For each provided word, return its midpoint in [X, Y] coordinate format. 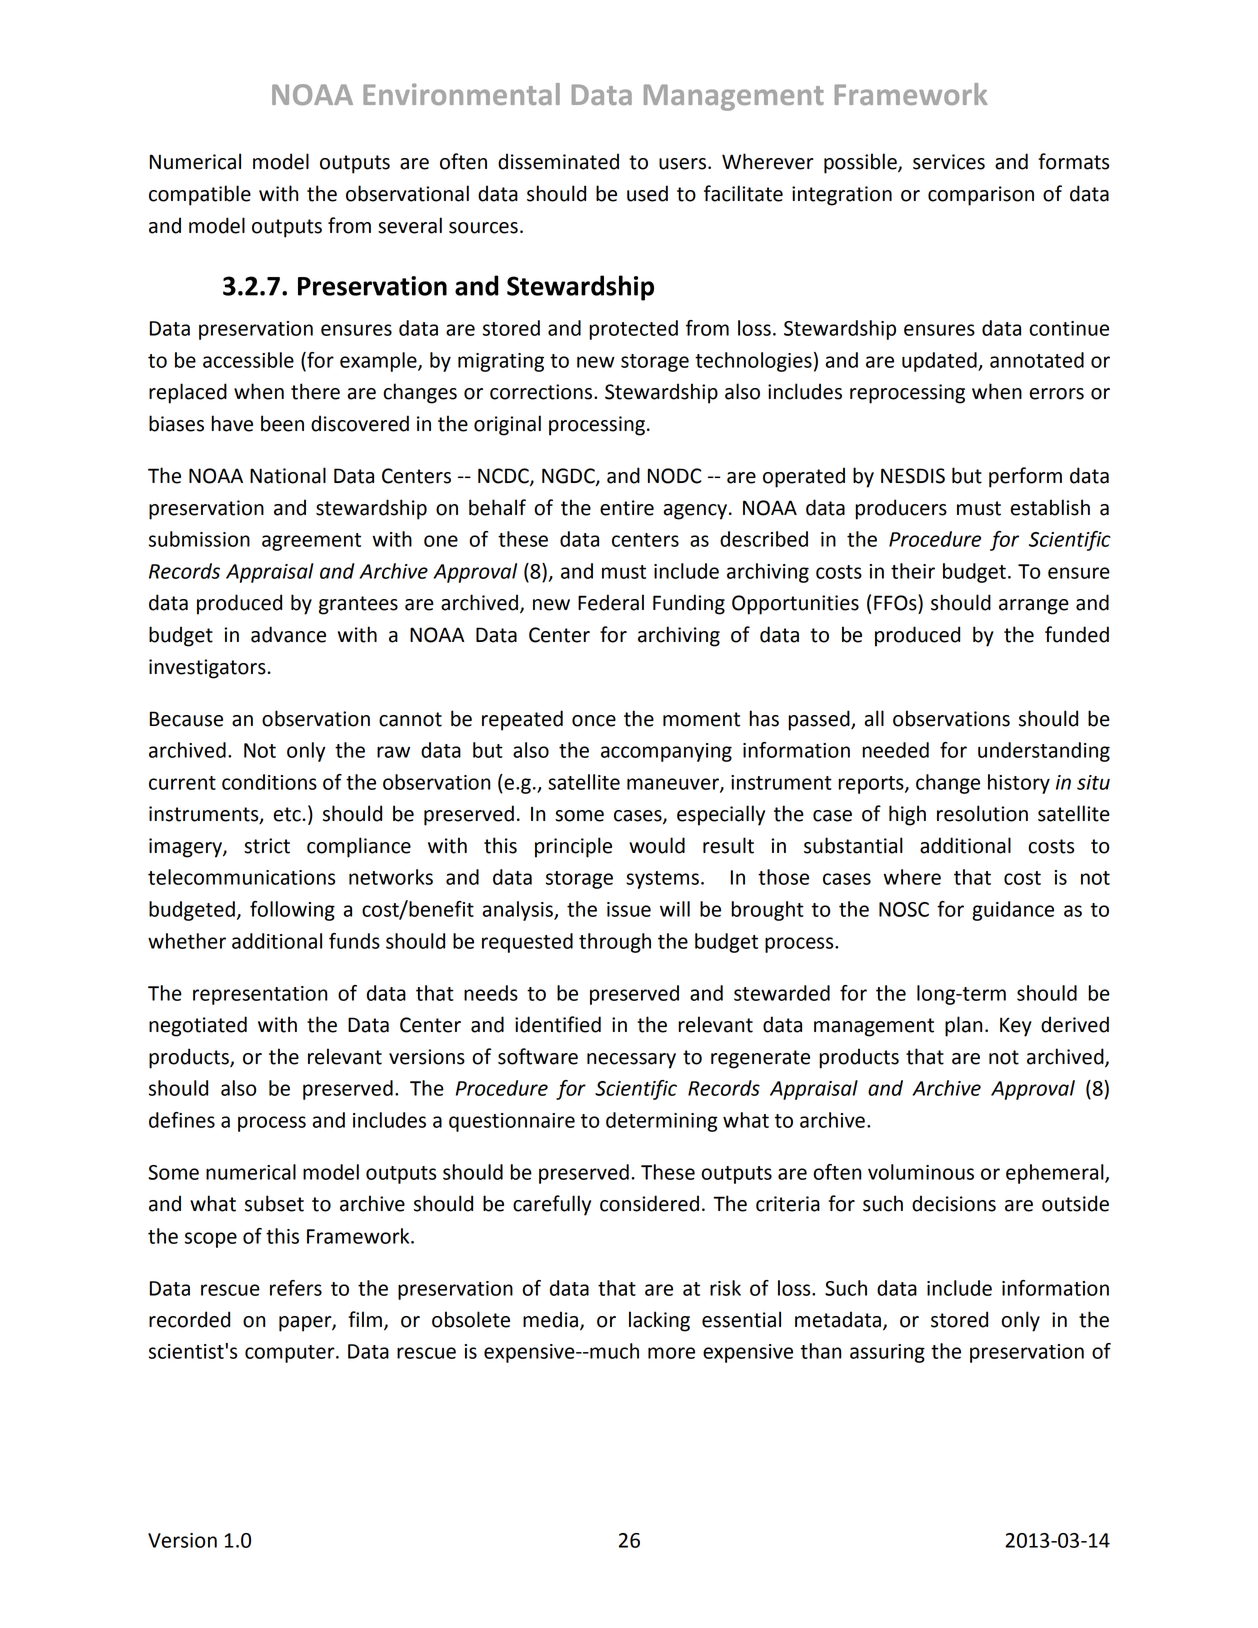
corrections [542, 392]
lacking [659, 1321]
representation [260, 995]
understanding [1044, 752]
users [682, 164]
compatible [200, 195]
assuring [887, 1353]
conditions [269, 782]
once [594, 721]
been [282, 423]
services [949, 162]
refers [296, 1288]
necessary [631, 1061]
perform [1025, 477]
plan [963, 1026]
